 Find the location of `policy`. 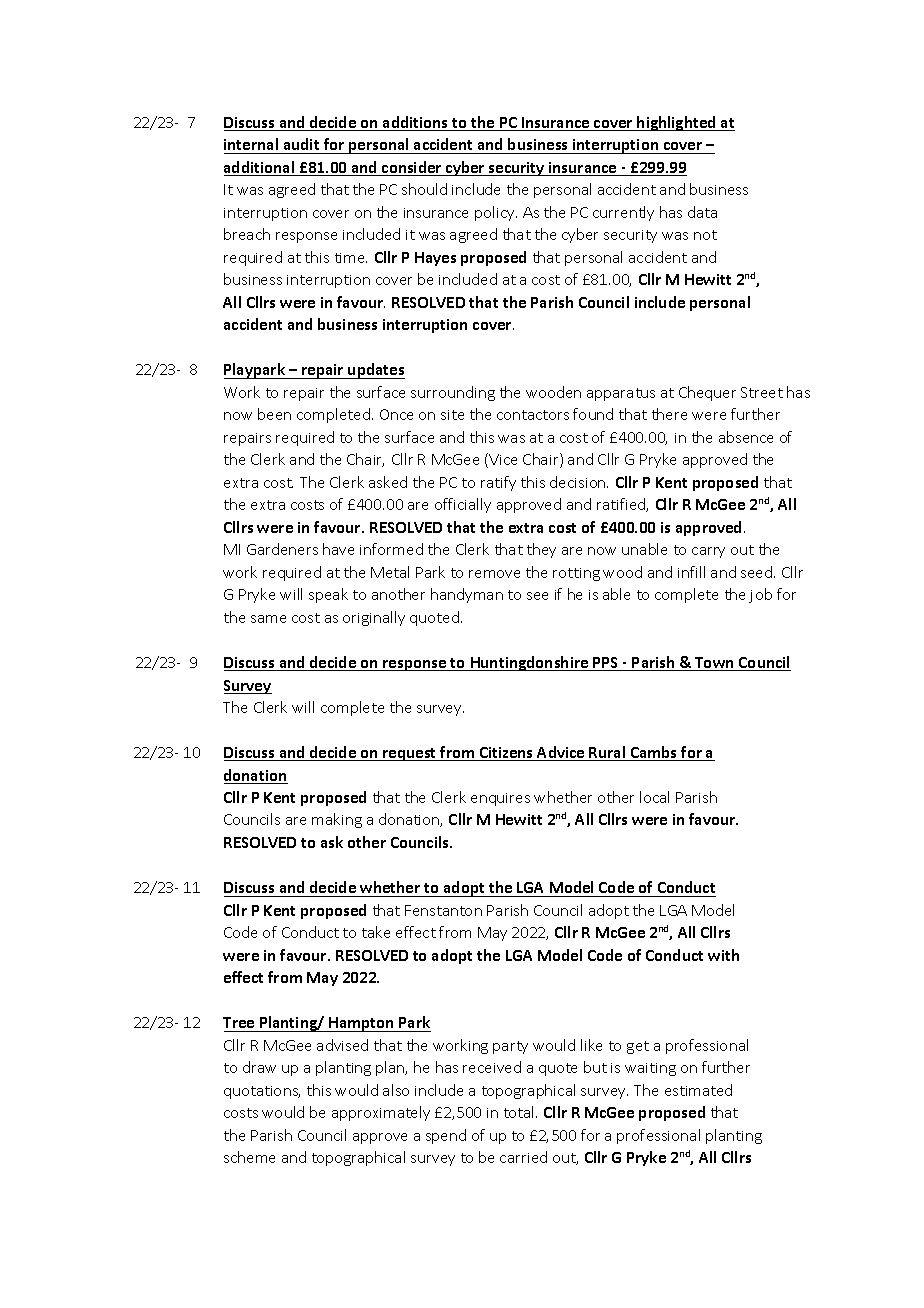

policy is located at coordinates (496, 213).
